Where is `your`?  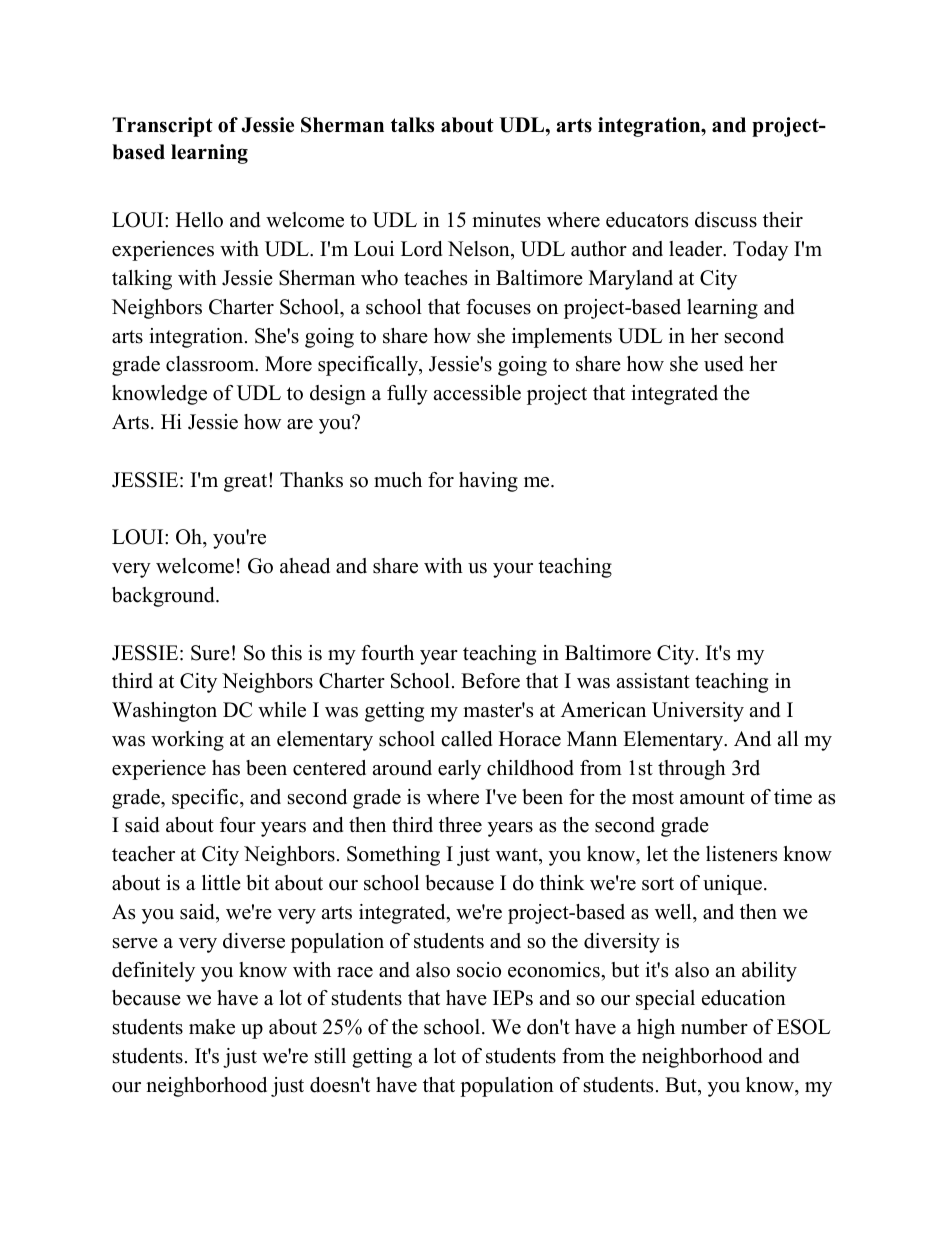
your is located at coordinates (513, 570).
